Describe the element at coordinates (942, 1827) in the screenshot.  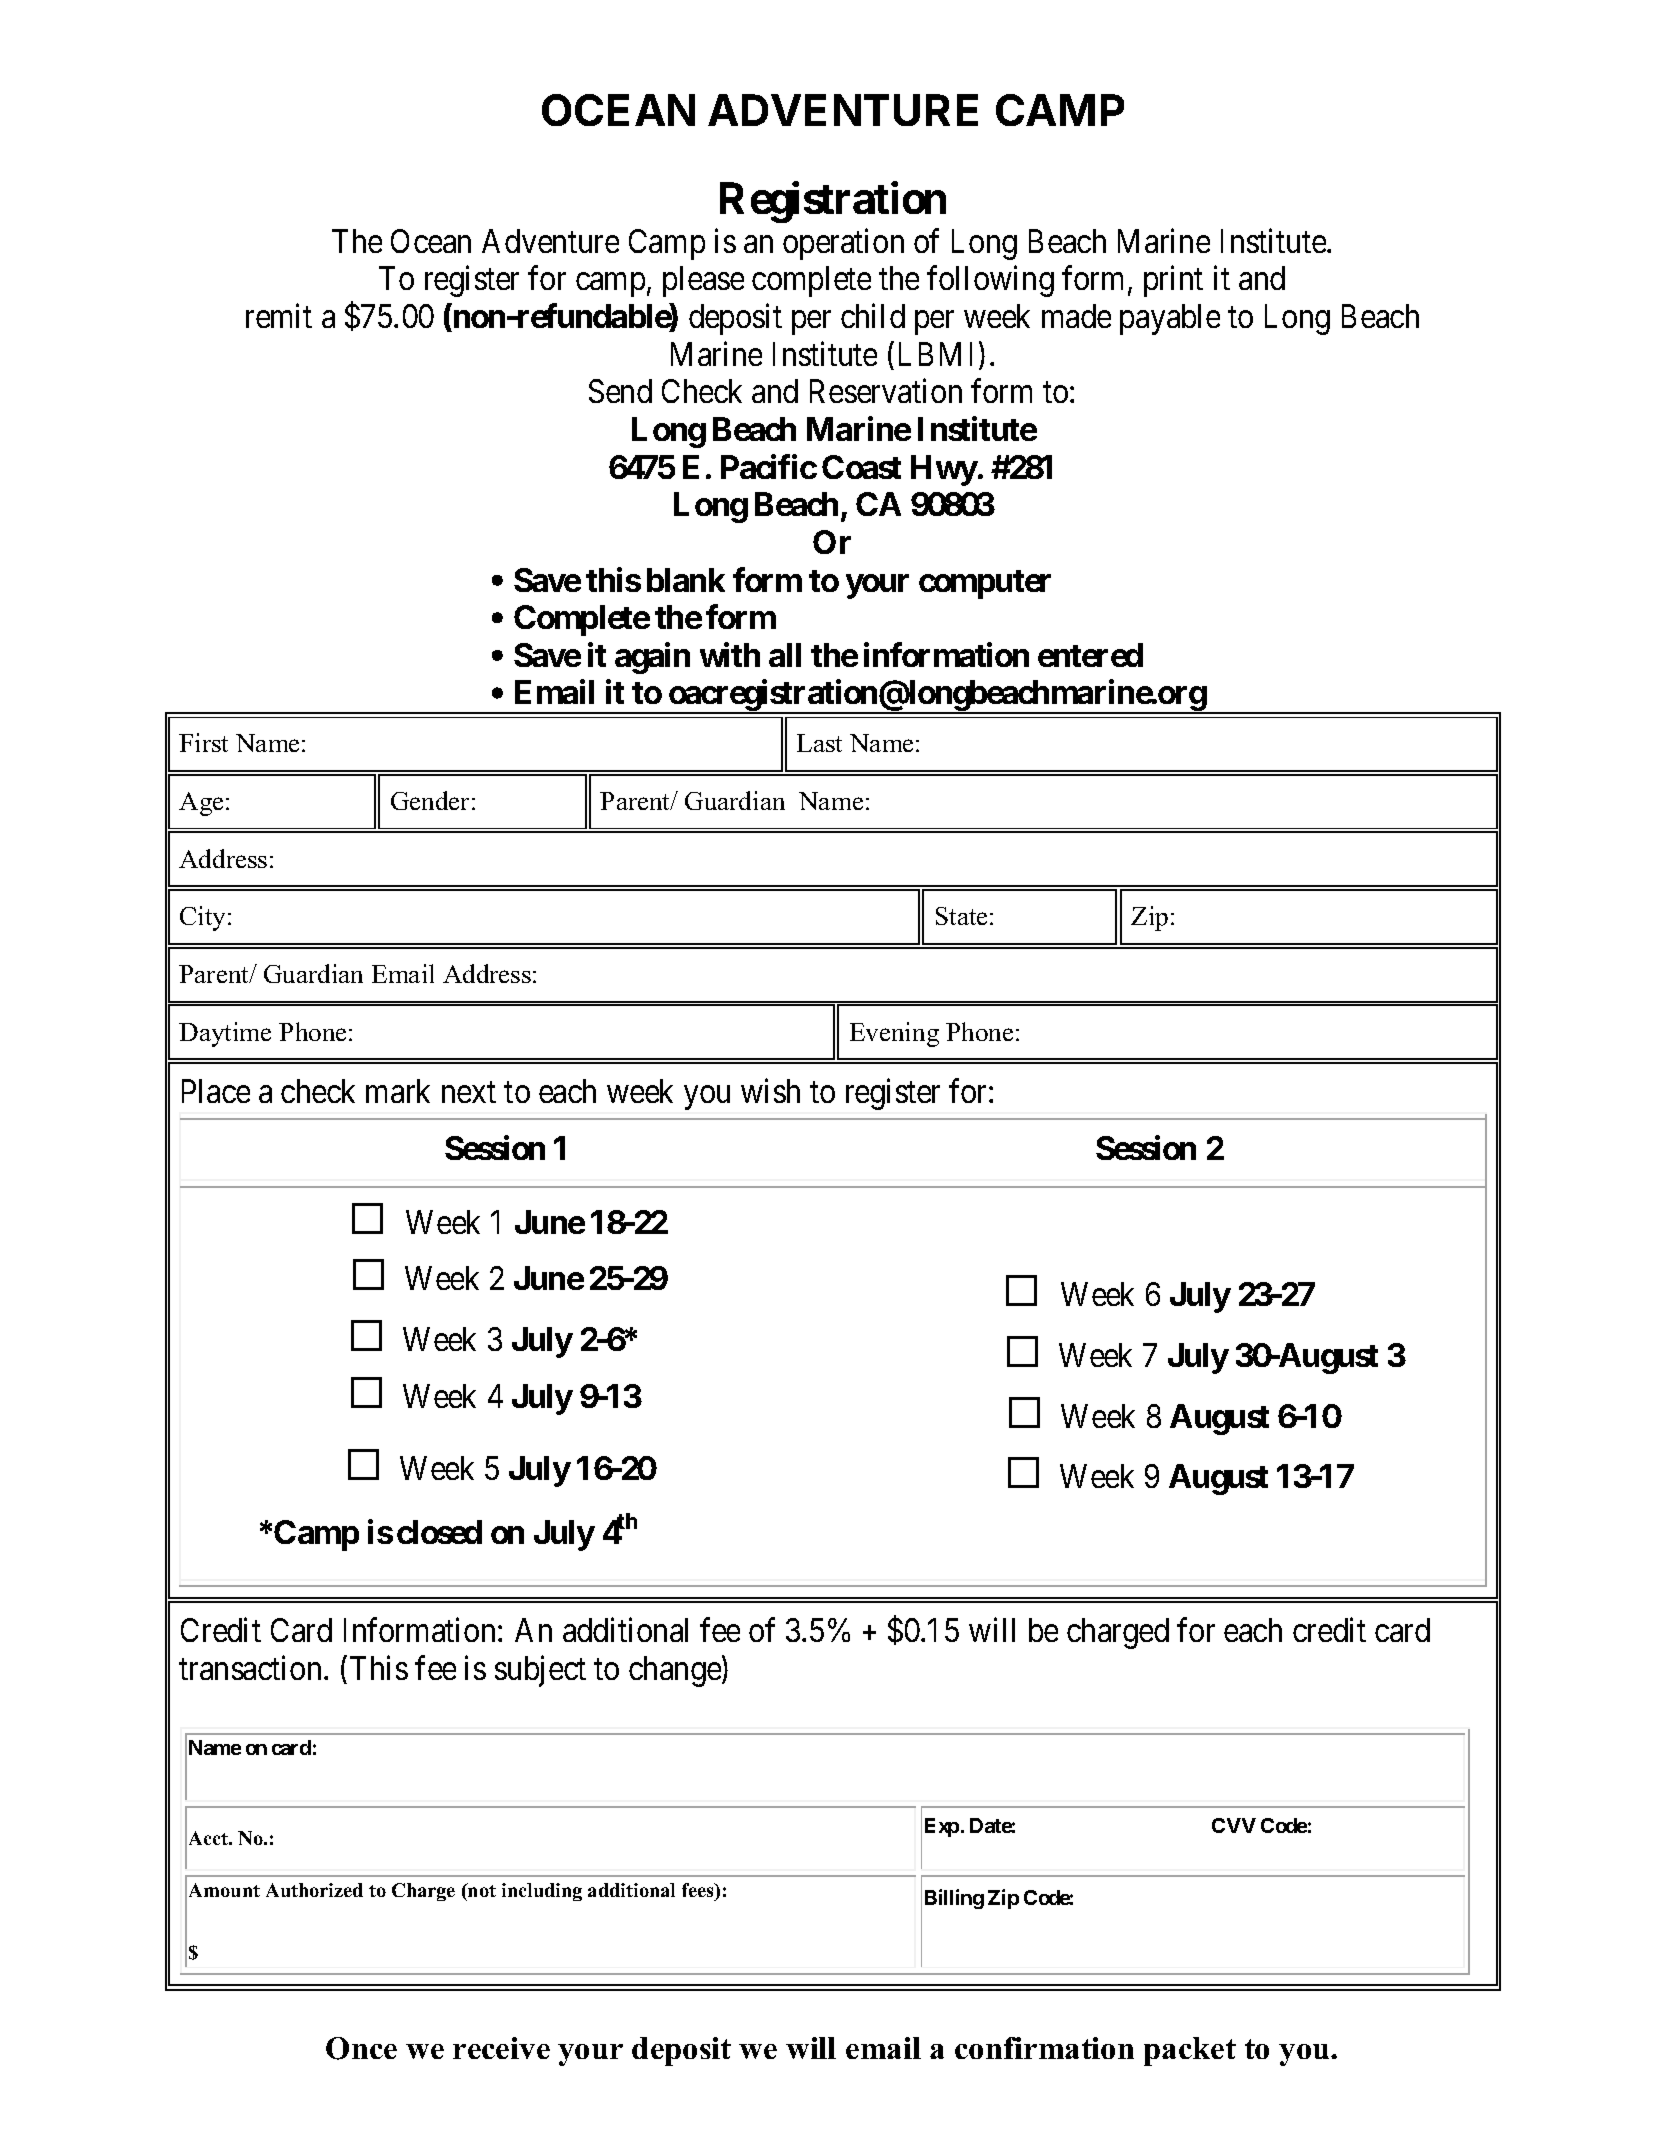
I see `Exp` at that location.
